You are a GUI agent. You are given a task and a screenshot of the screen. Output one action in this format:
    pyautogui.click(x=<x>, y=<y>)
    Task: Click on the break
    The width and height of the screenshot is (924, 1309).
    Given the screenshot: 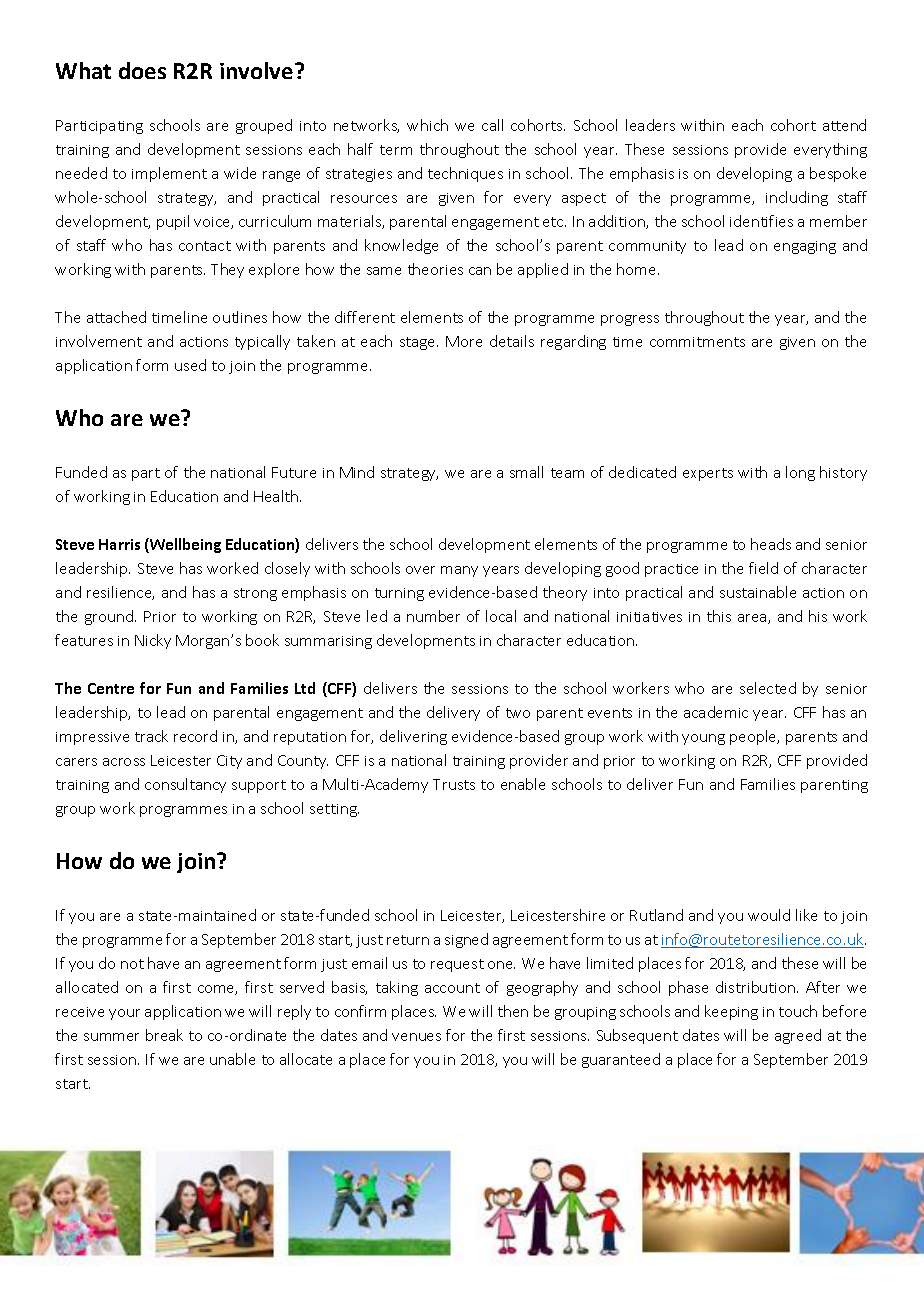 What is the action you would take?
    pyautogui.click(x=164, y=1035)
